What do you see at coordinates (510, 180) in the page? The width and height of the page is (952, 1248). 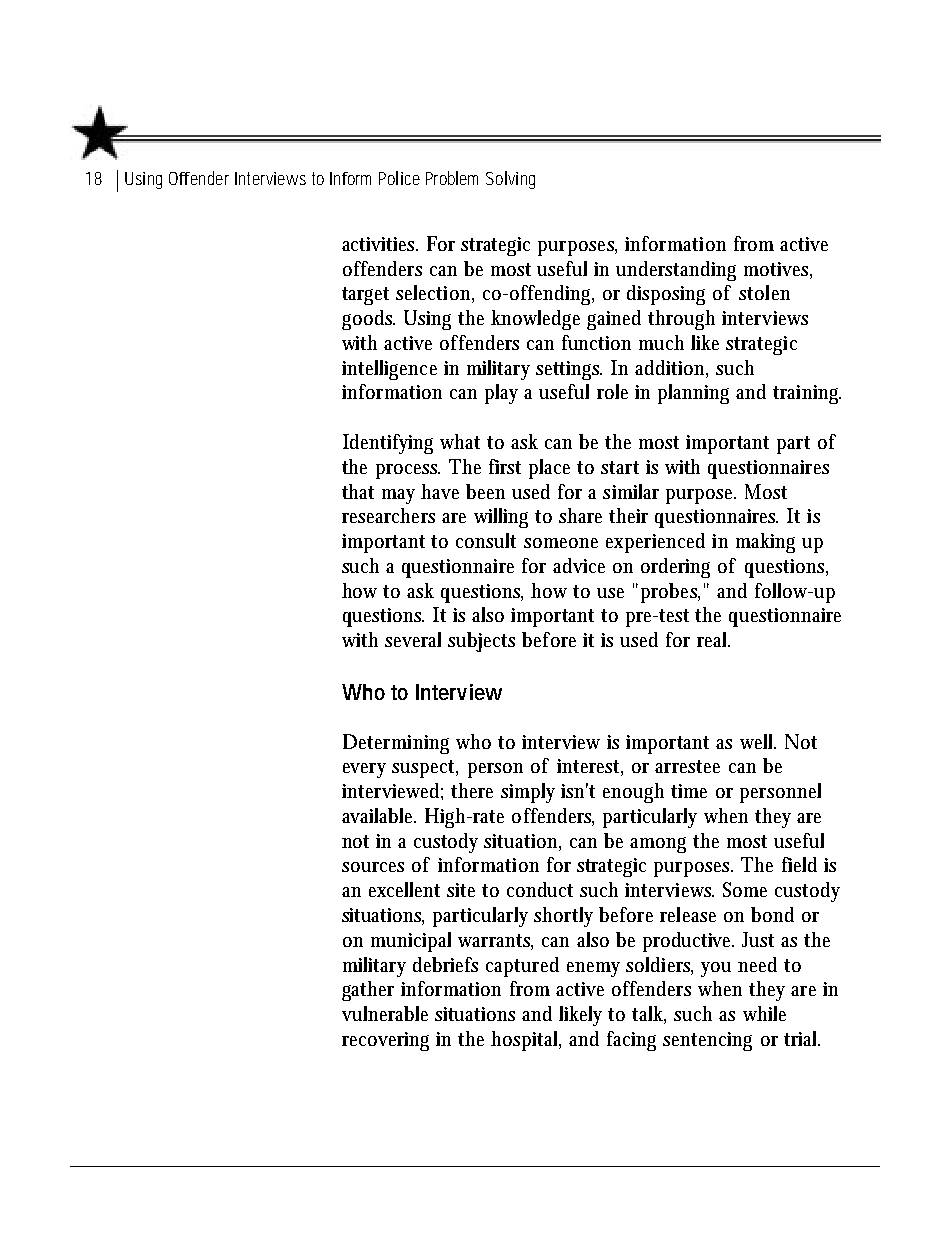 I see `Solving` at bounding box center [510, 180].
